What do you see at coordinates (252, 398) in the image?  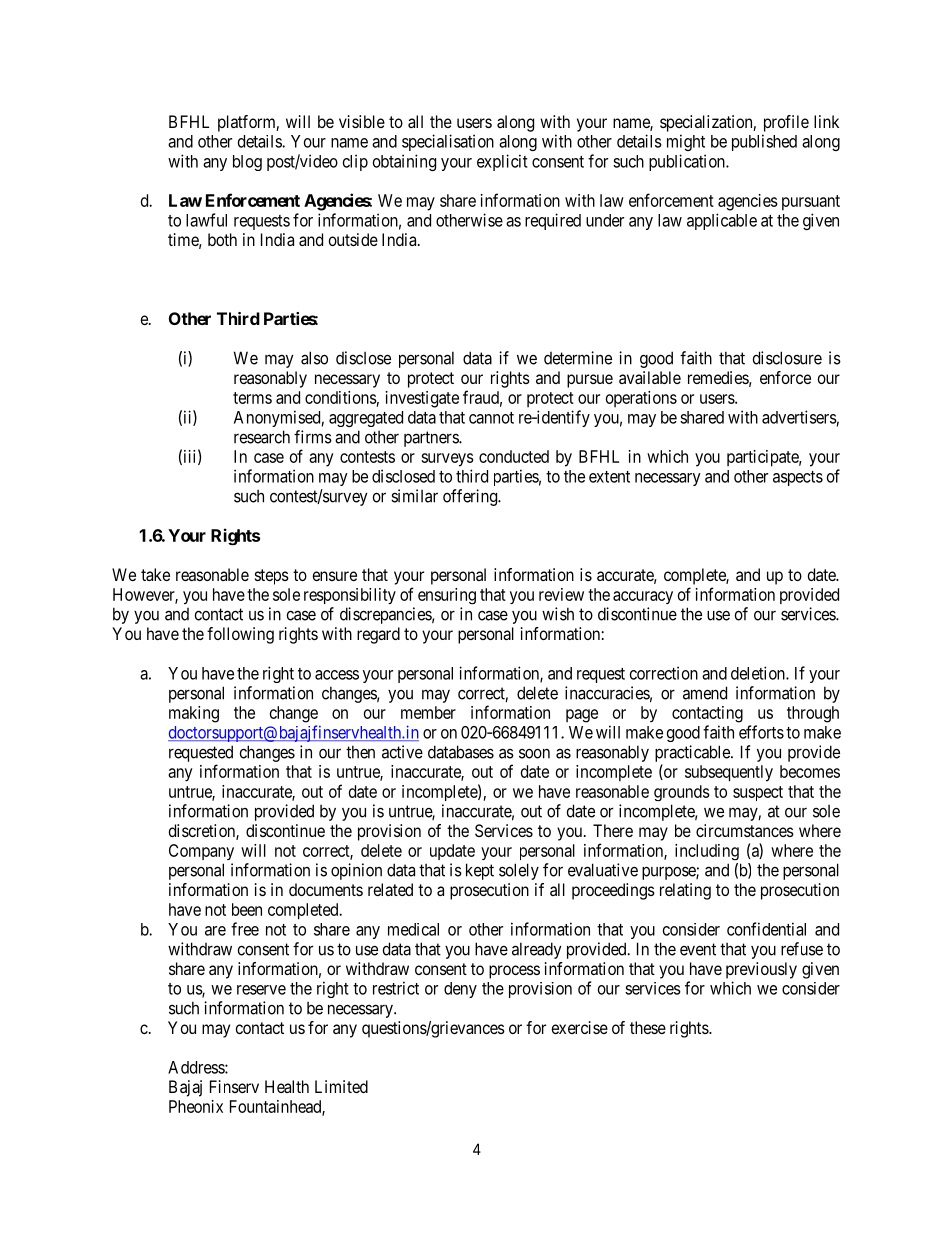 I see `terms` at bounding box center [252, 398].
